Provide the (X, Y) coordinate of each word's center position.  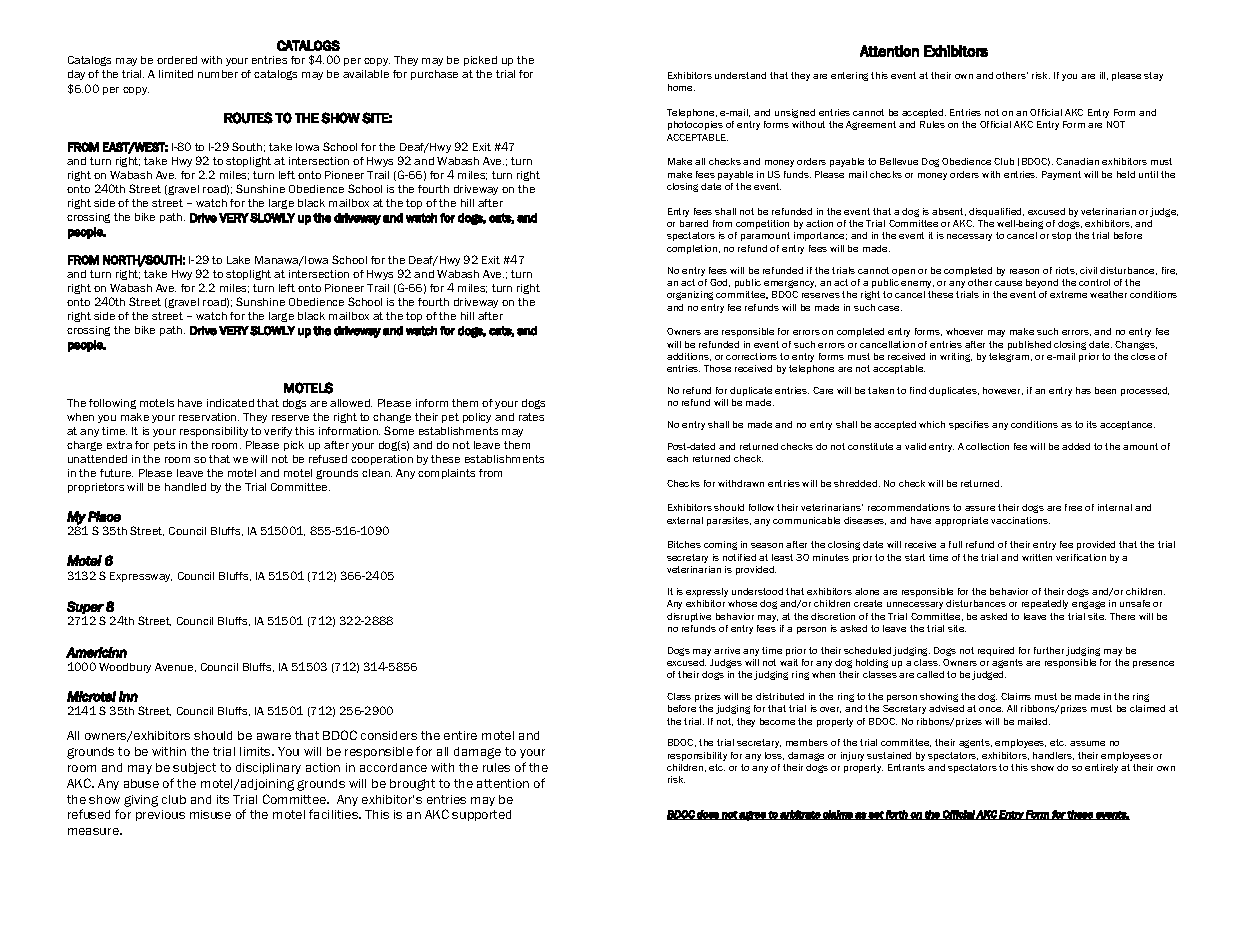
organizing (690, 295)
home (681, 87)
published (1029, 345)
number (218, 74)
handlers (1053, 756)
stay (1153, 76)
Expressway (141, 577)
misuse (210, 814)
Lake (238, 260)
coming (720, 545)
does (708, 815)
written (1037, 557)
